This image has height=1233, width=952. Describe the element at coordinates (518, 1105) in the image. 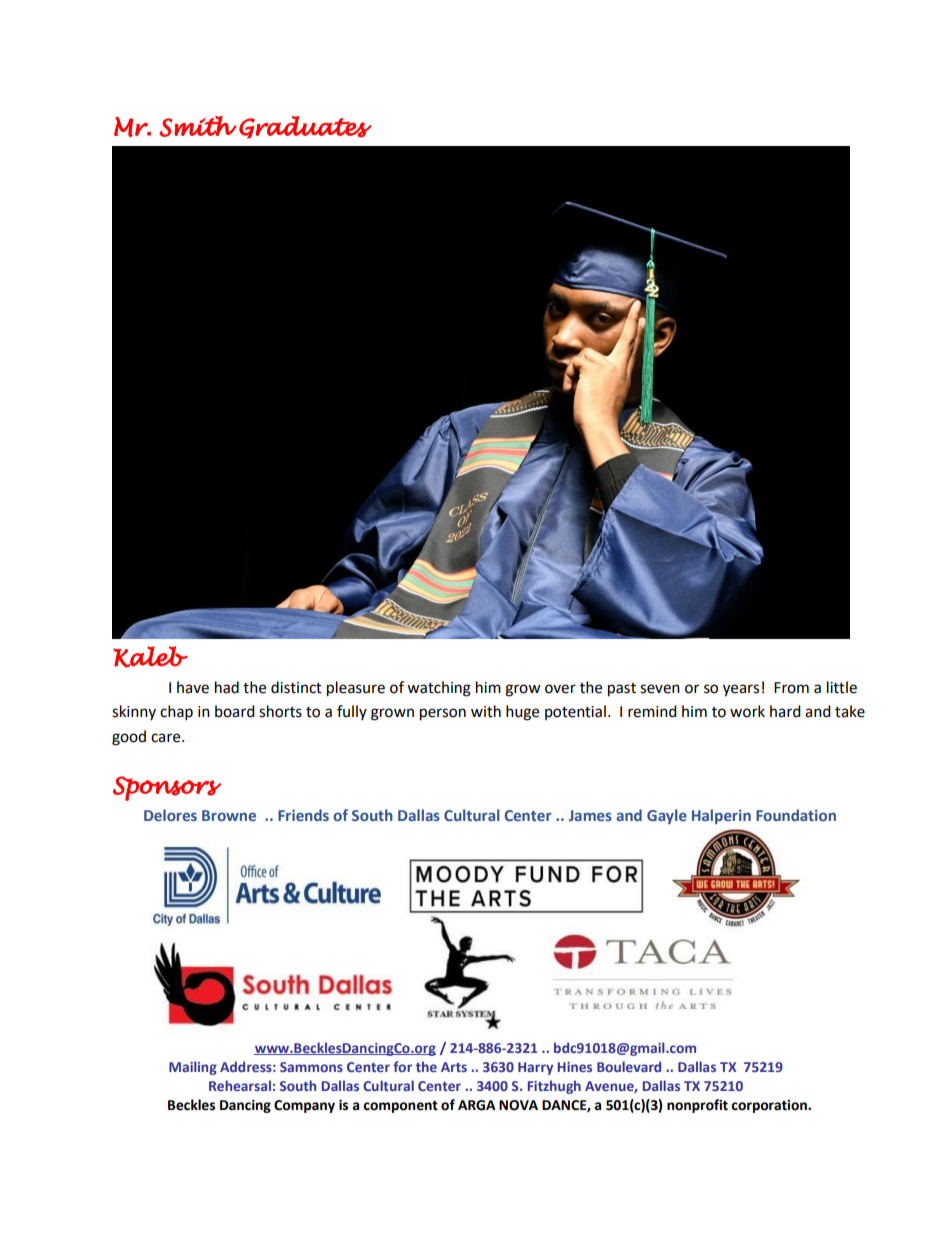

I see `NOVA` at that location.
